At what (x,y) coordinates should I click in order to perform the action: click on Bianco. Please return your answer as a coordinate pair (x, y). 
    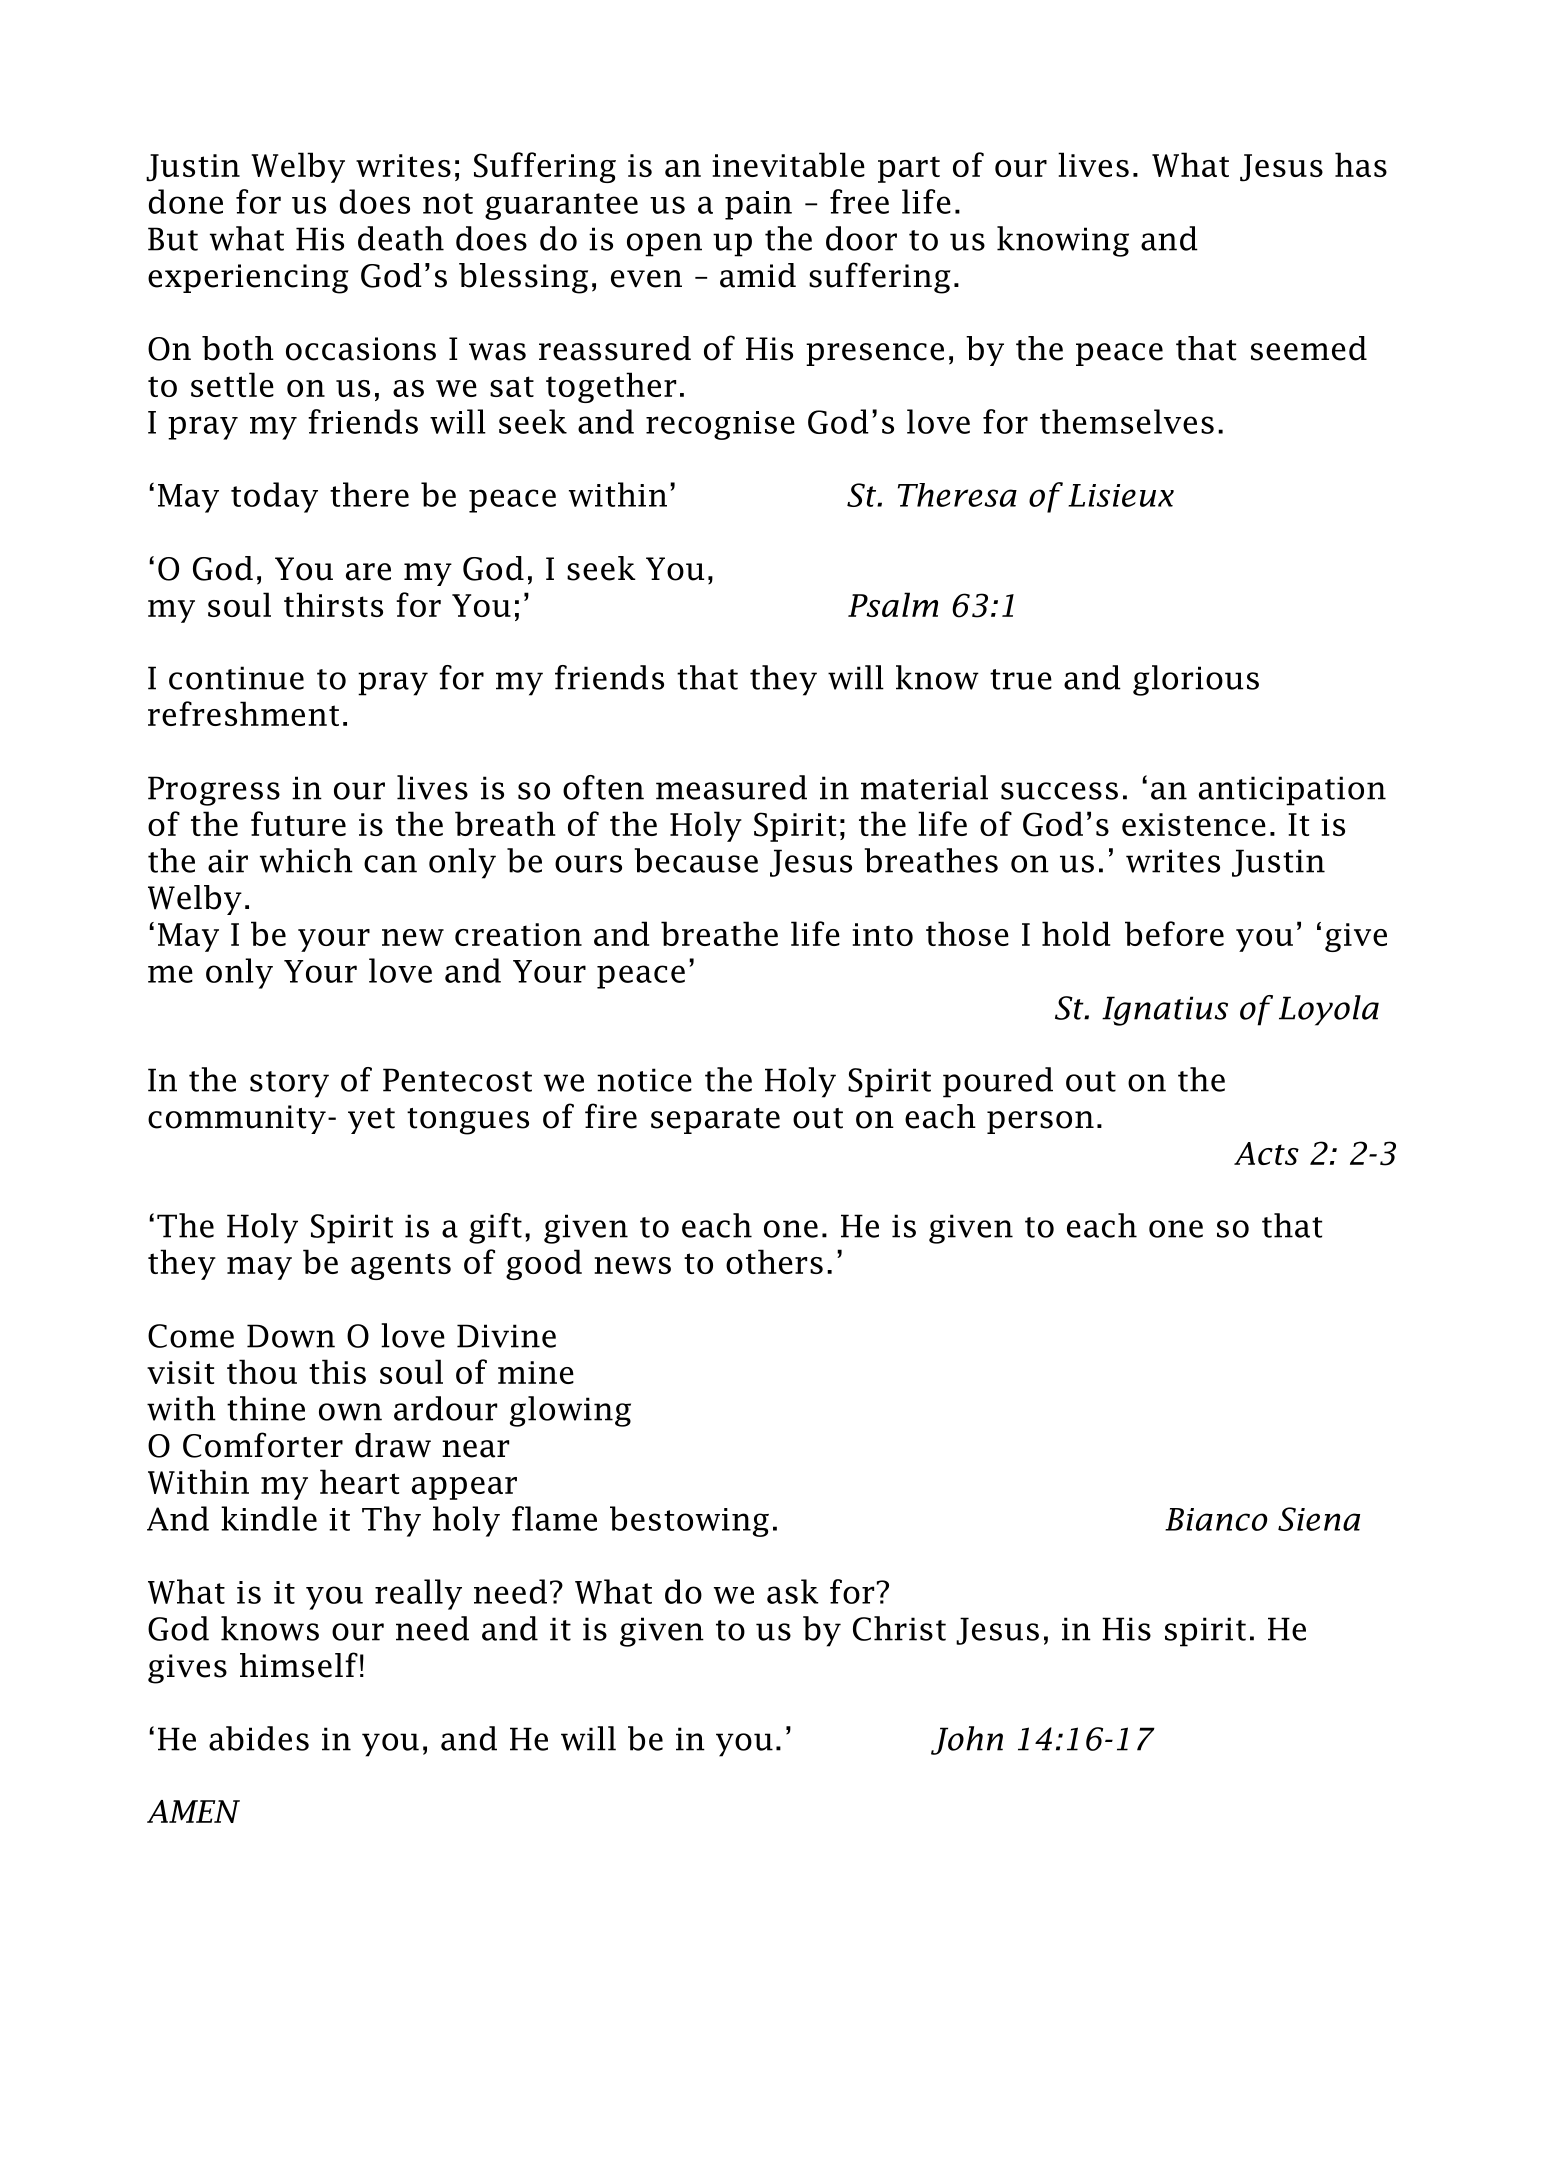
    Looking at the image, I should click on (1216, 1519).
